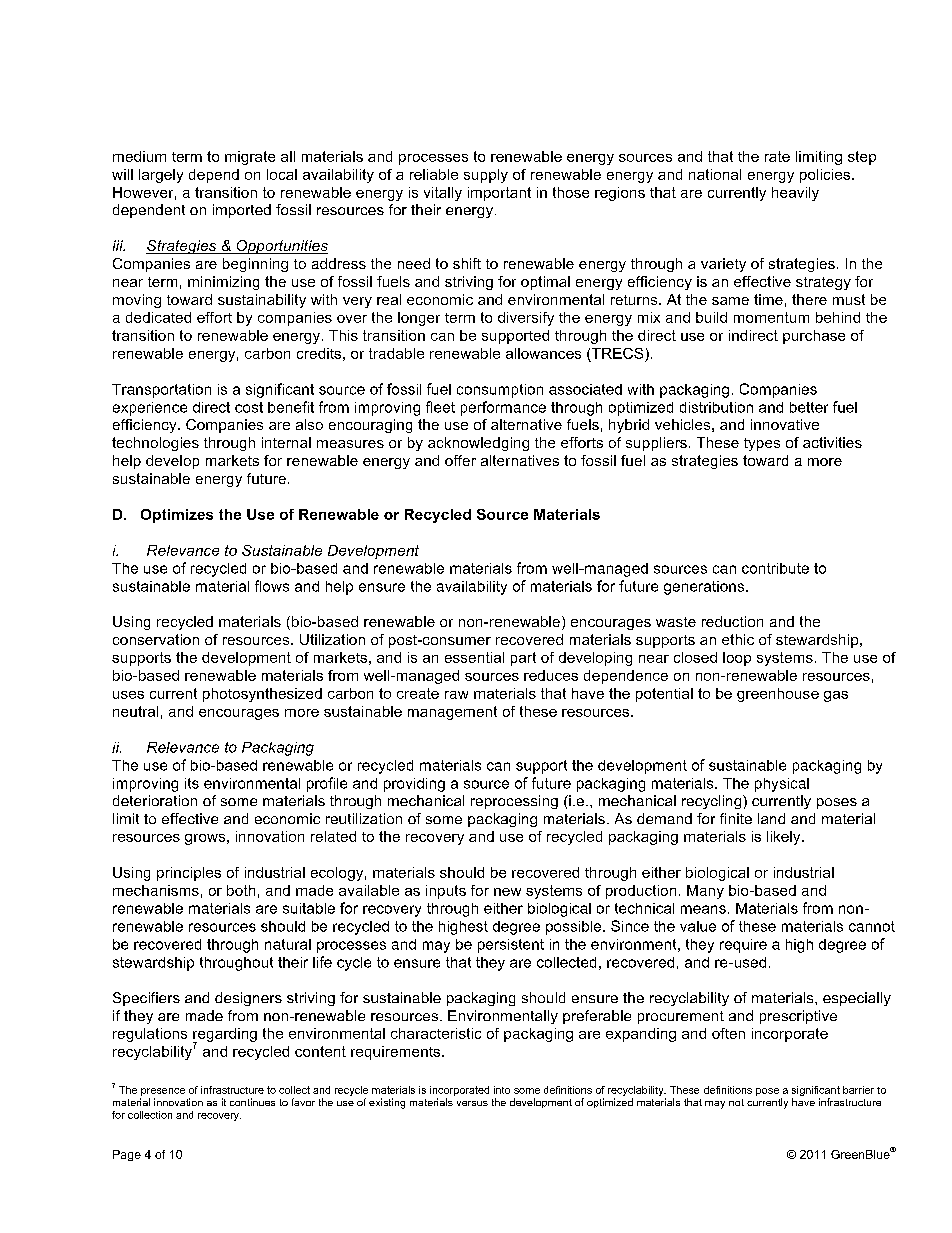  Describe the element at coordinates (499, 194) in the image. I see `important` at that location.
